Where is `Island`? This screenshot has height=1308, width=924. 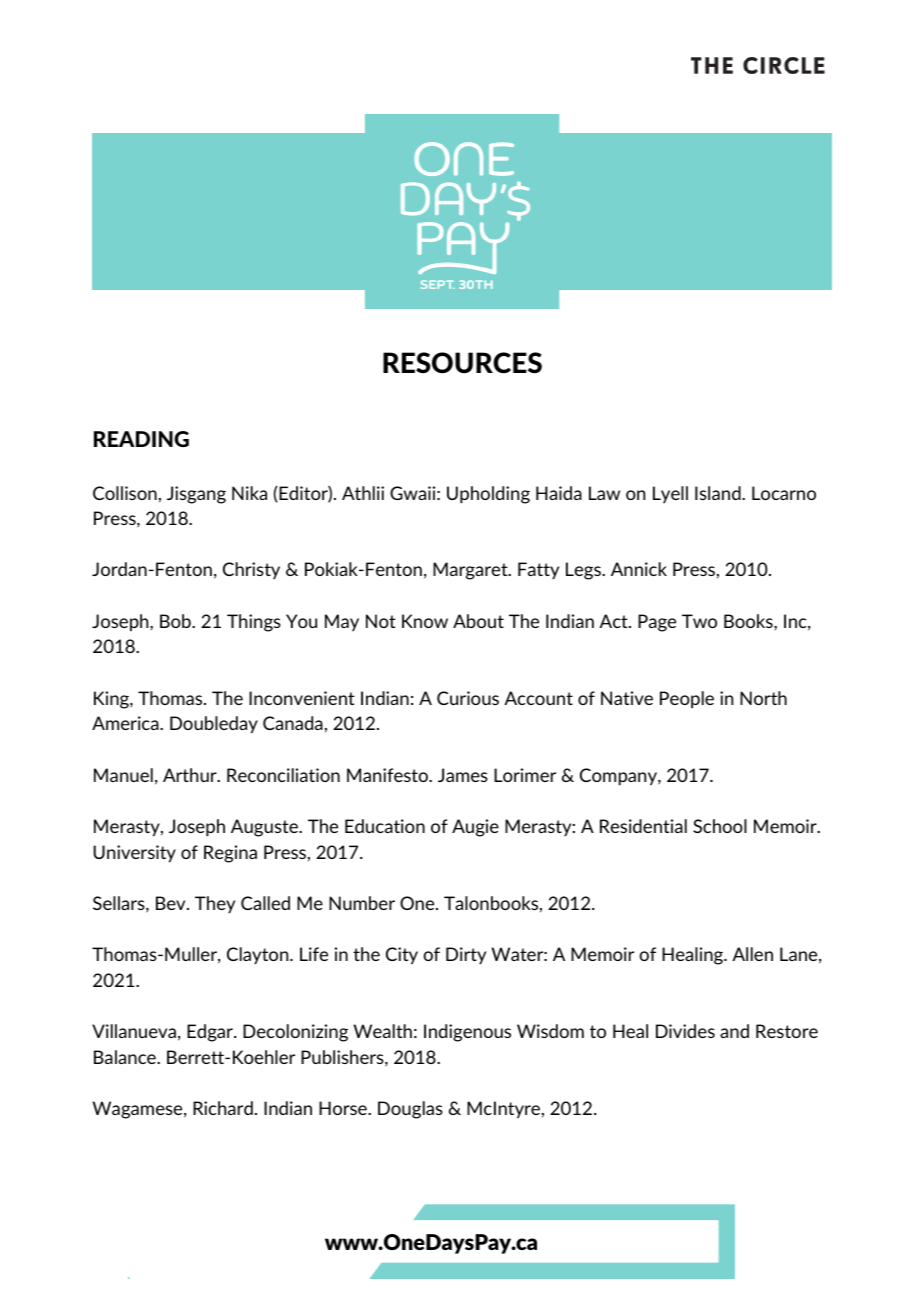
Island is located at coordinates (719, 493).
